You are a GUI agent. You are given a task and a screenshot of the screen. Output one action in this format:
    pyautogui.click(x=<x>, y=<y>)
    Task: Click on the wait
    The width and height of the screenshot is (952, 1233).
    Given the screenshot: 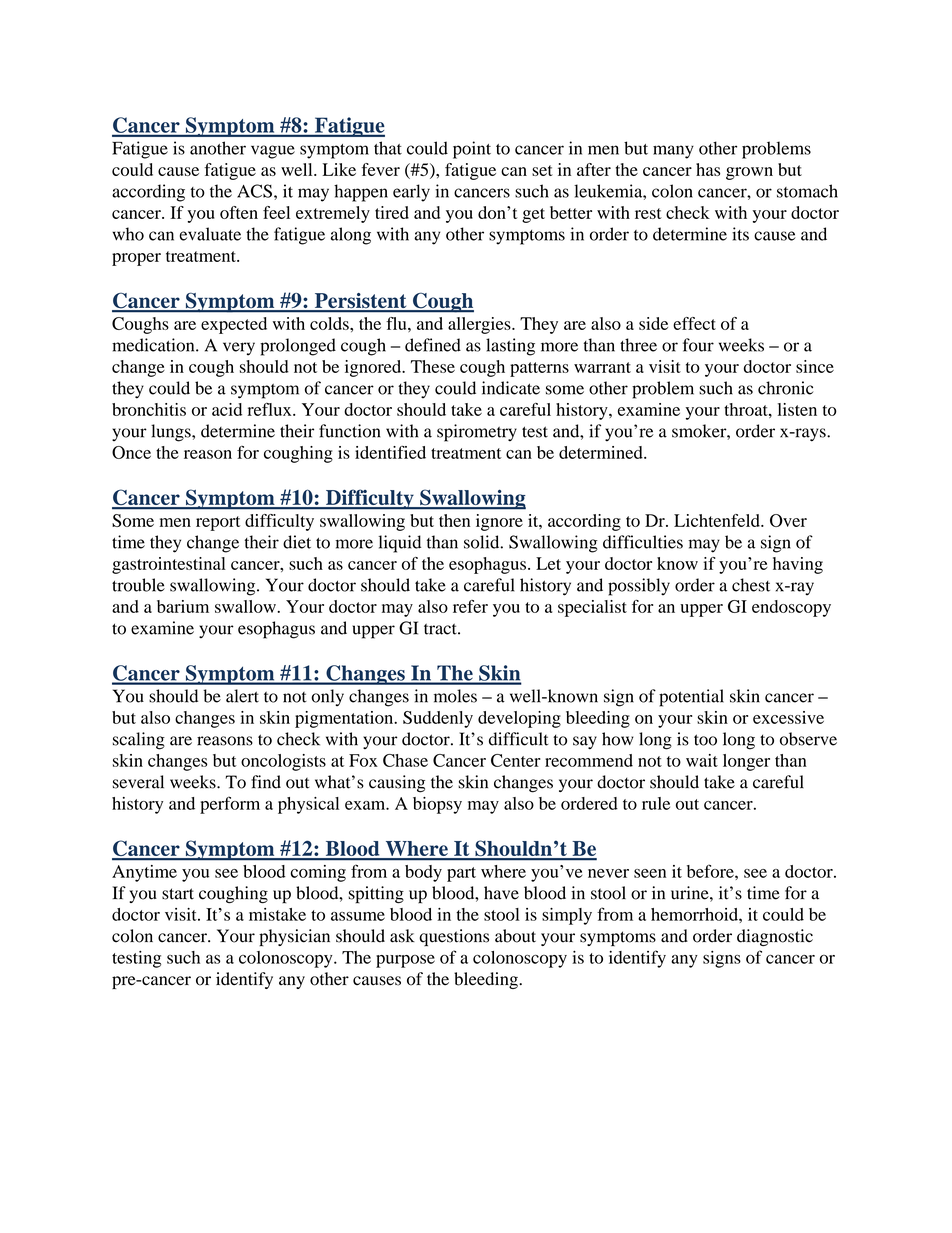 What is the action you would take?
    pyautogui.click(x=702, y=760)
